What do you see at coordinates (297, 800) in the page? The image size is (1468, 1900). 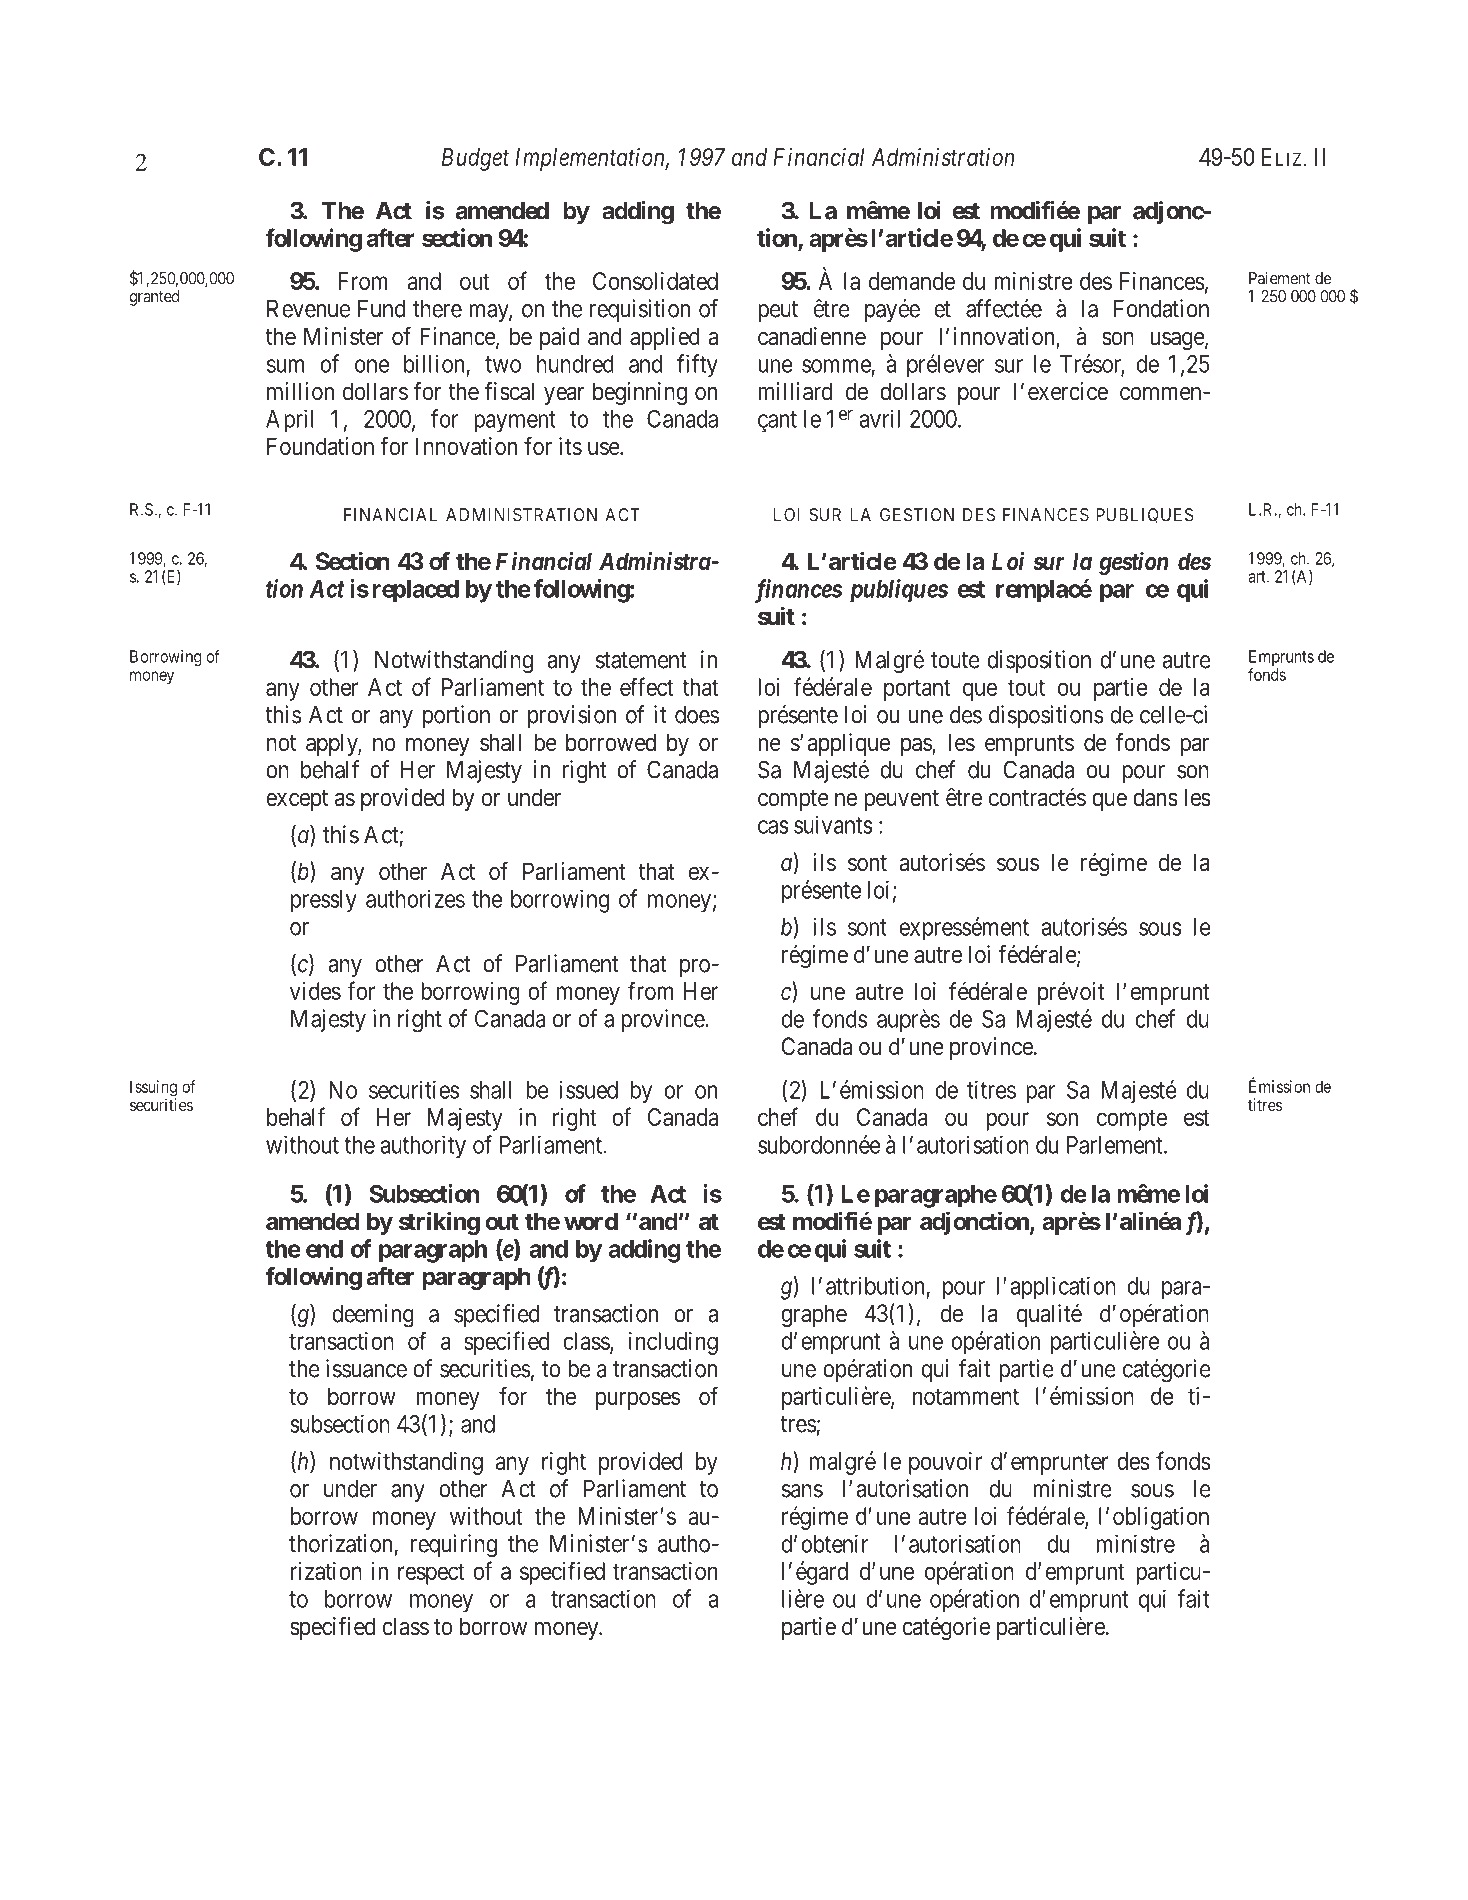 I see `except` at bounding box center [297, 800].
